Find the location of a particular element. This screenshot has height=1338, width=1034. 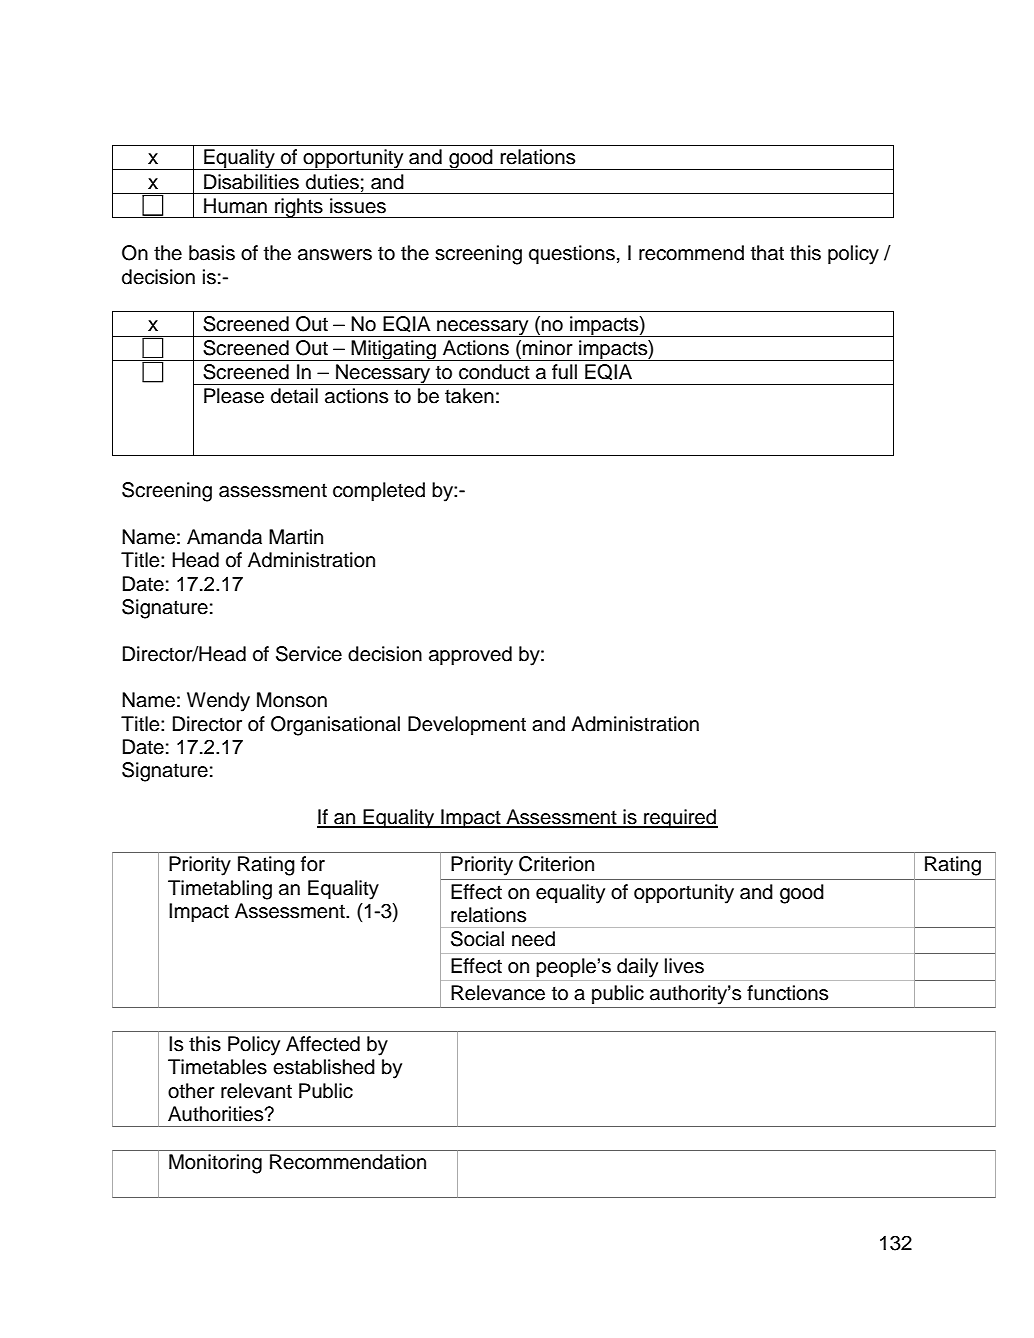

Service is located at coordinates (309, 654).
